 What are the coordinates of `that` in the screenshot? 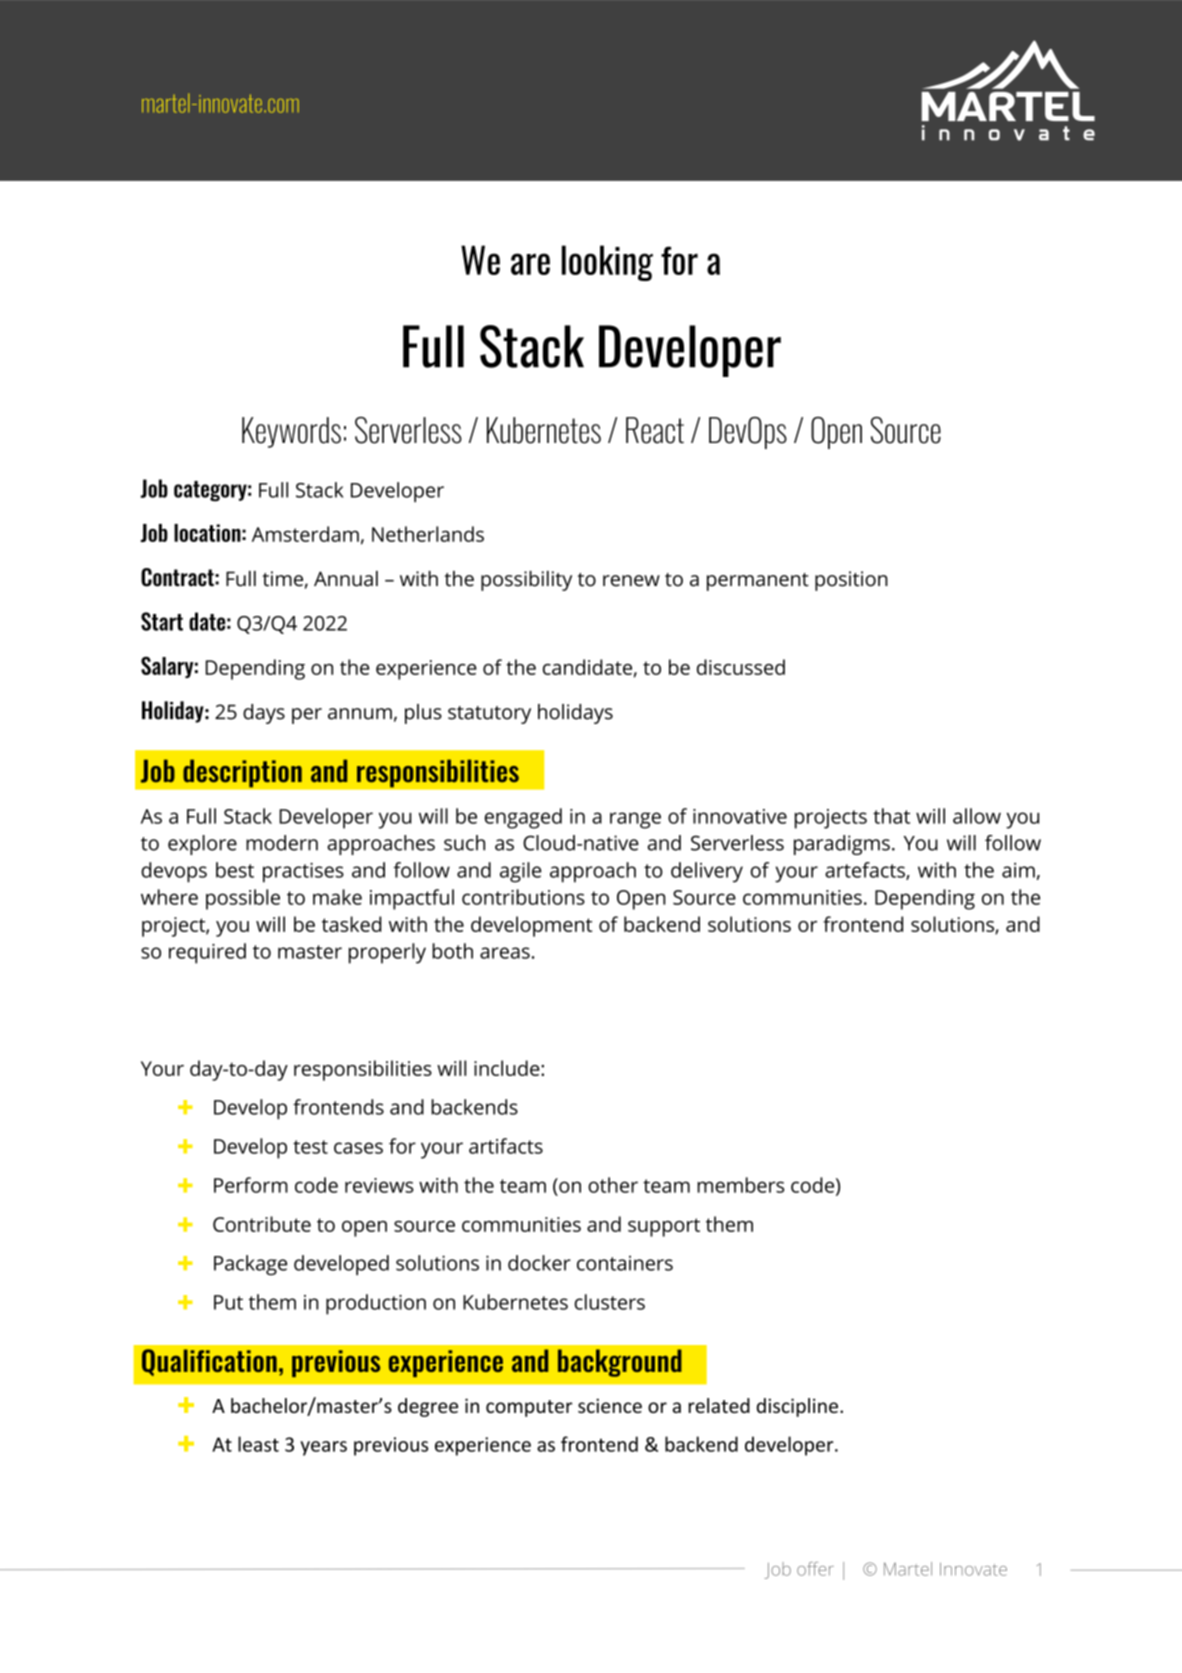 It's located at (891, 816).
